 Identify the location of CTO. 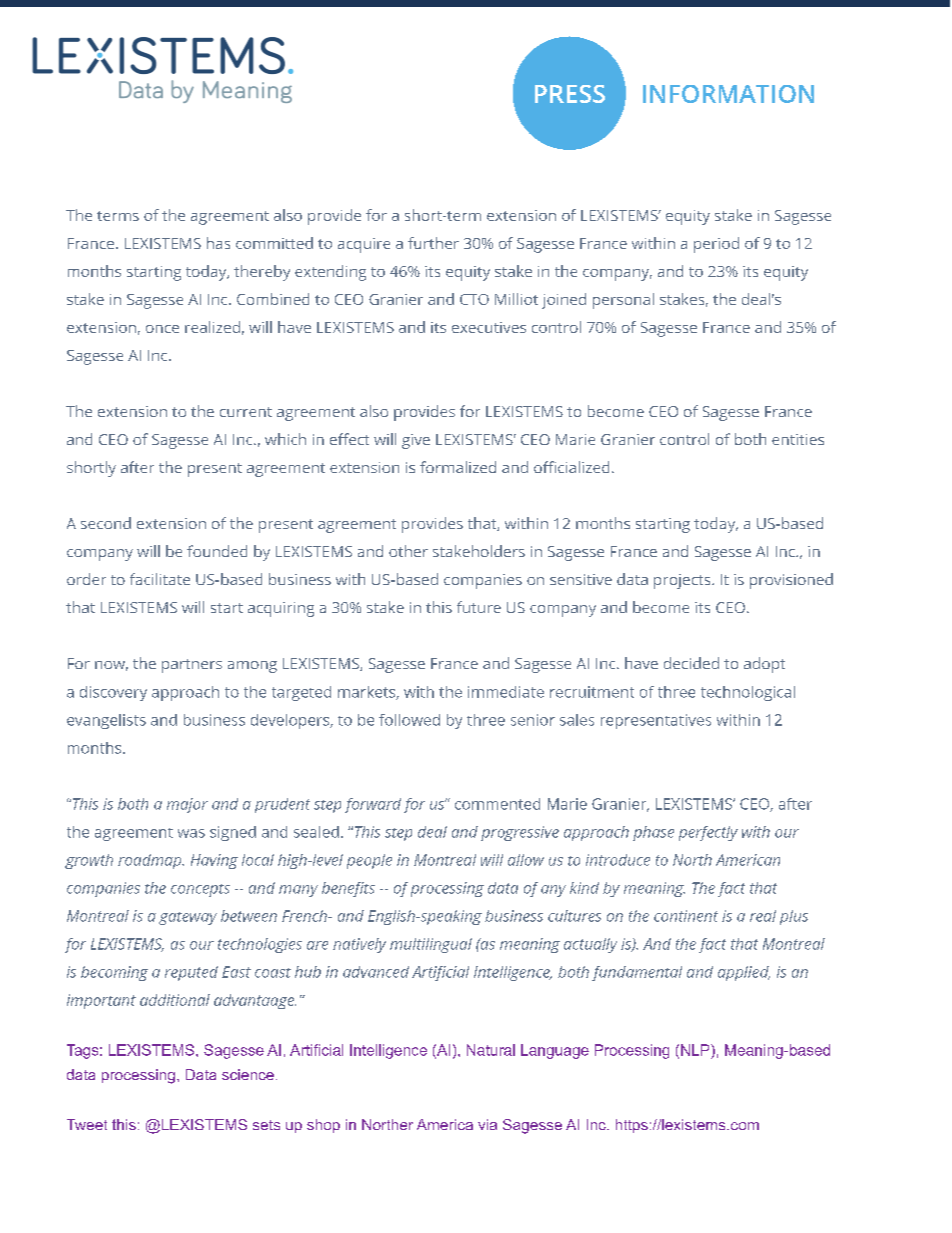
(474, 299).
